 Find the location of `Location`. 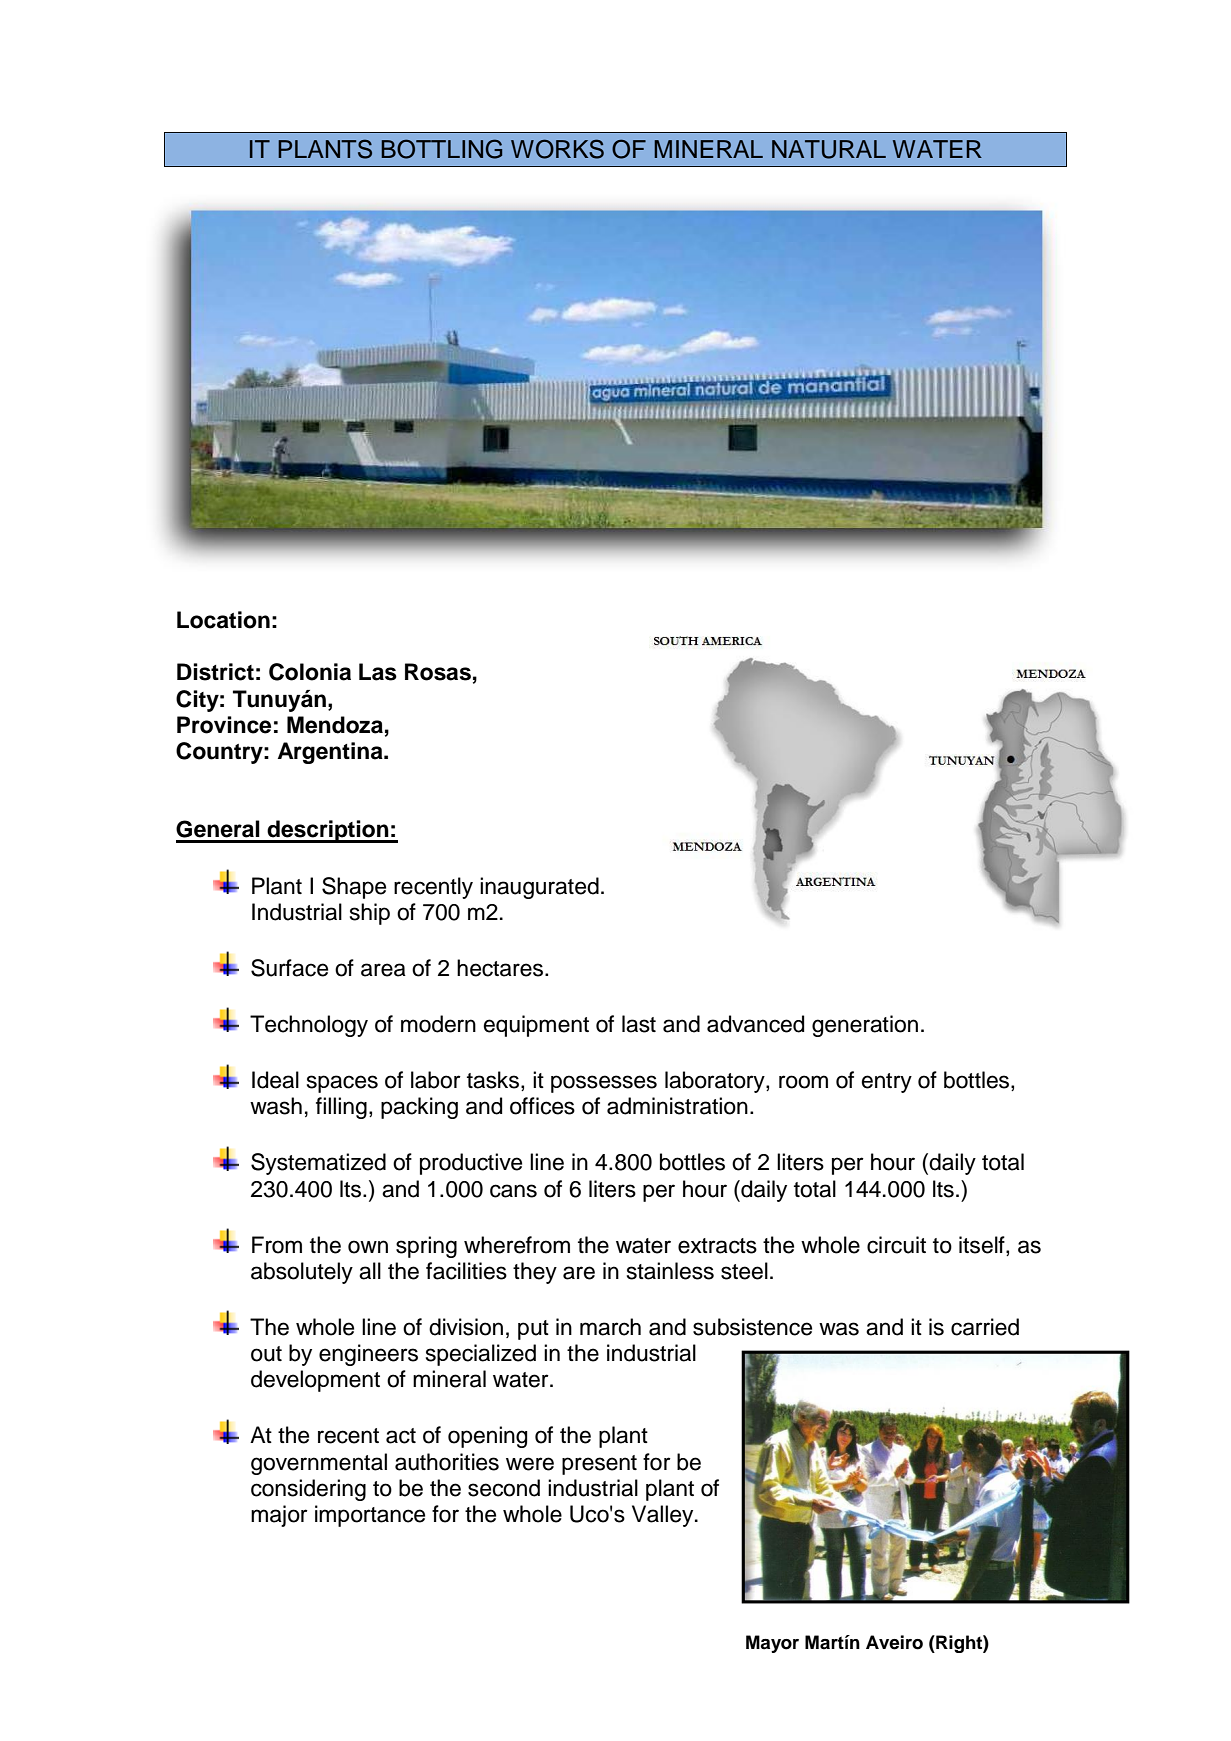

Location is located at coordinates (223, 620).
